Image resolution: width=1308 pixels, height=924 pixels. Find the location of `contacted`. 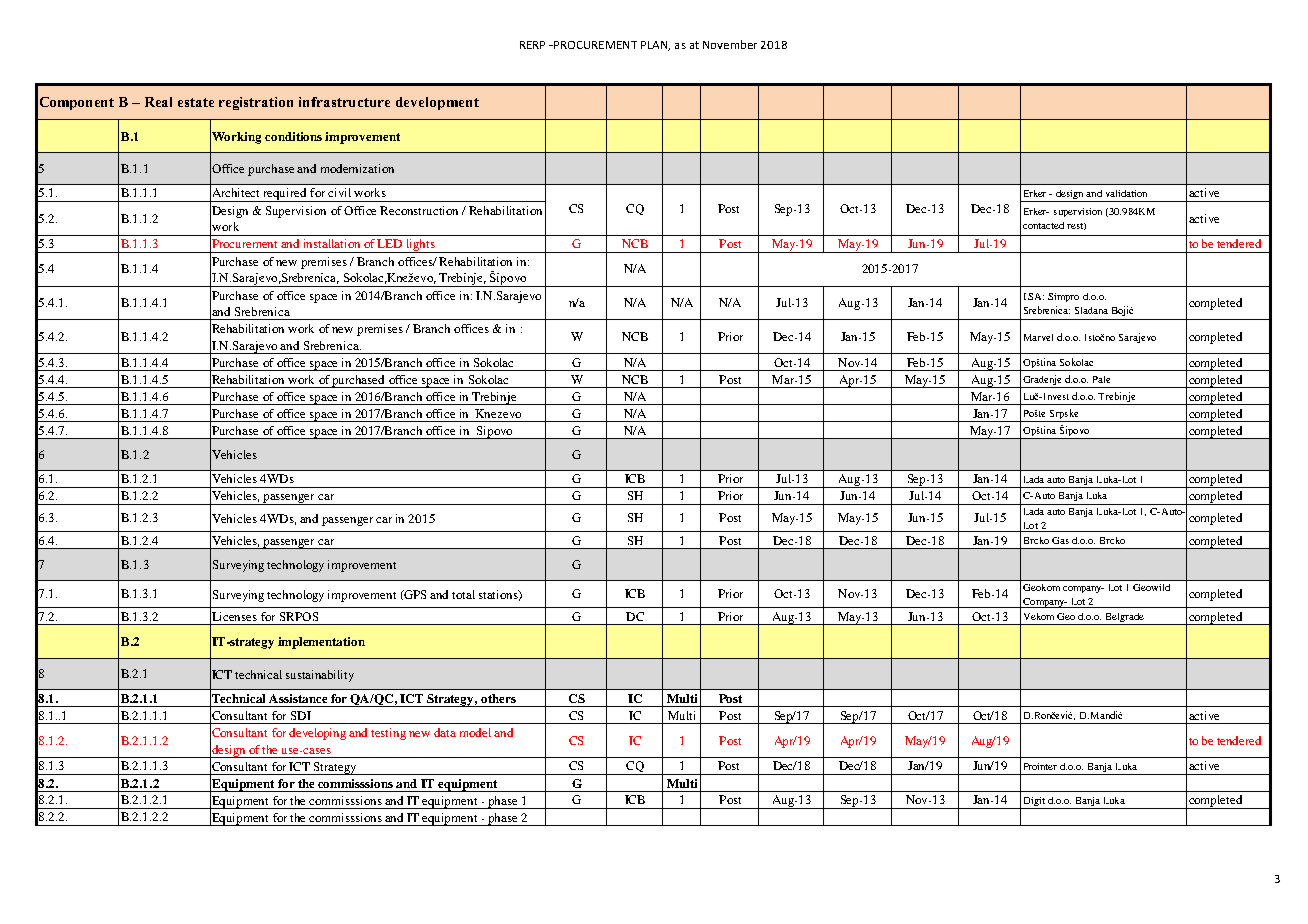

contacted is located at coordinates (1043, 225).
